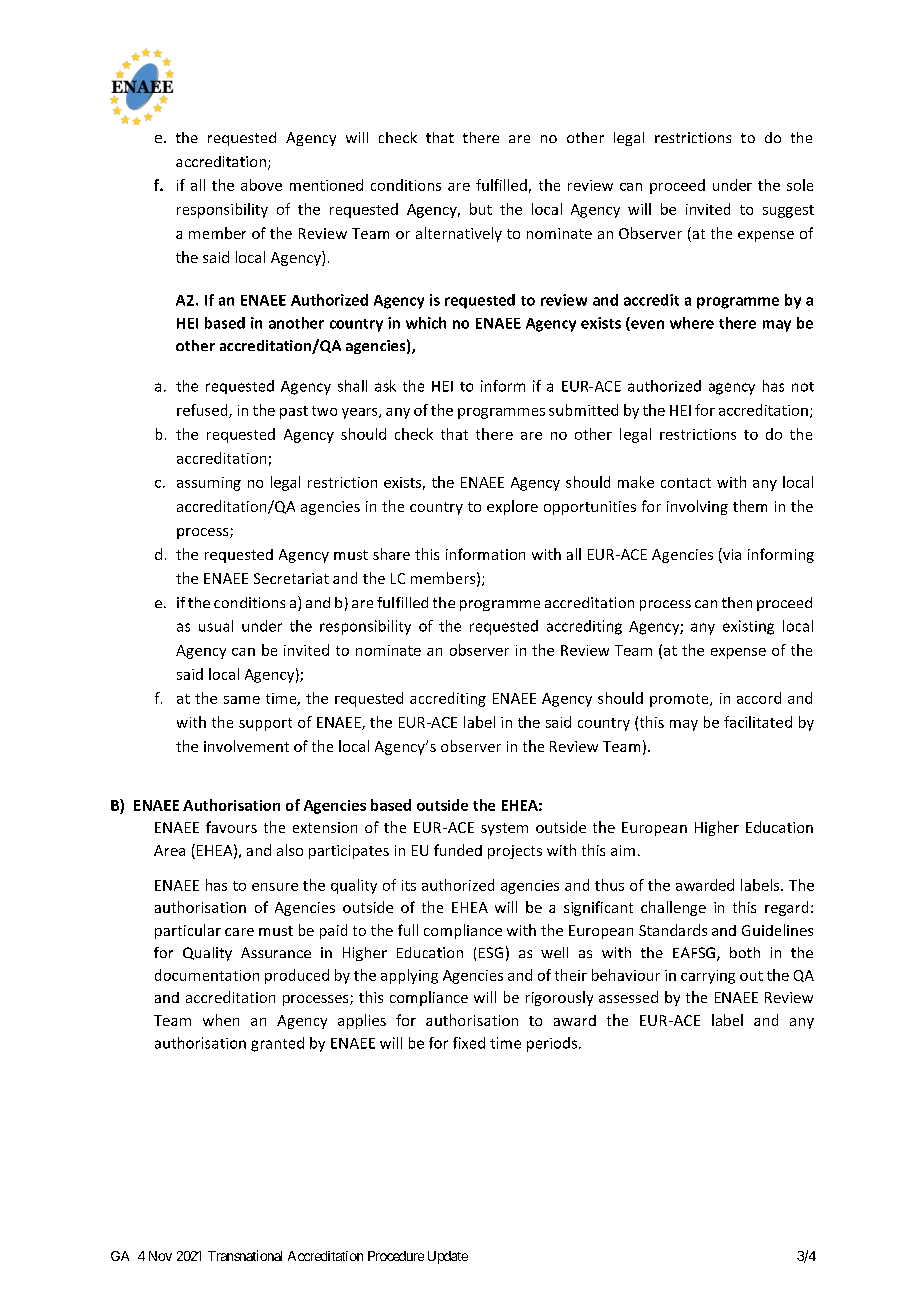 This screenshot has width=924, height=1308. I want to click on above, so click(261, 185).
